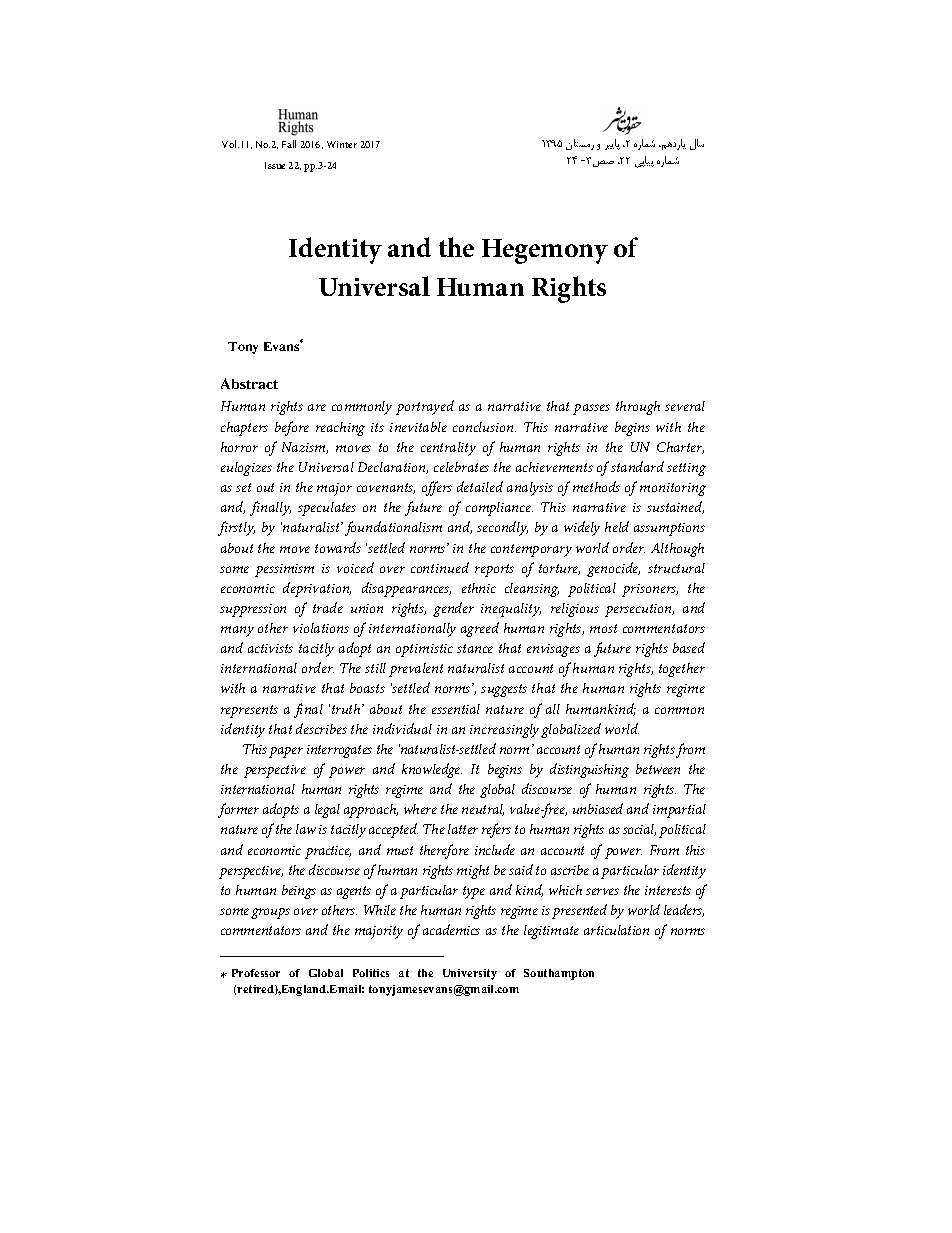 This page has height=1233, width=952. I want to click on Professor, so click(256, 973).
